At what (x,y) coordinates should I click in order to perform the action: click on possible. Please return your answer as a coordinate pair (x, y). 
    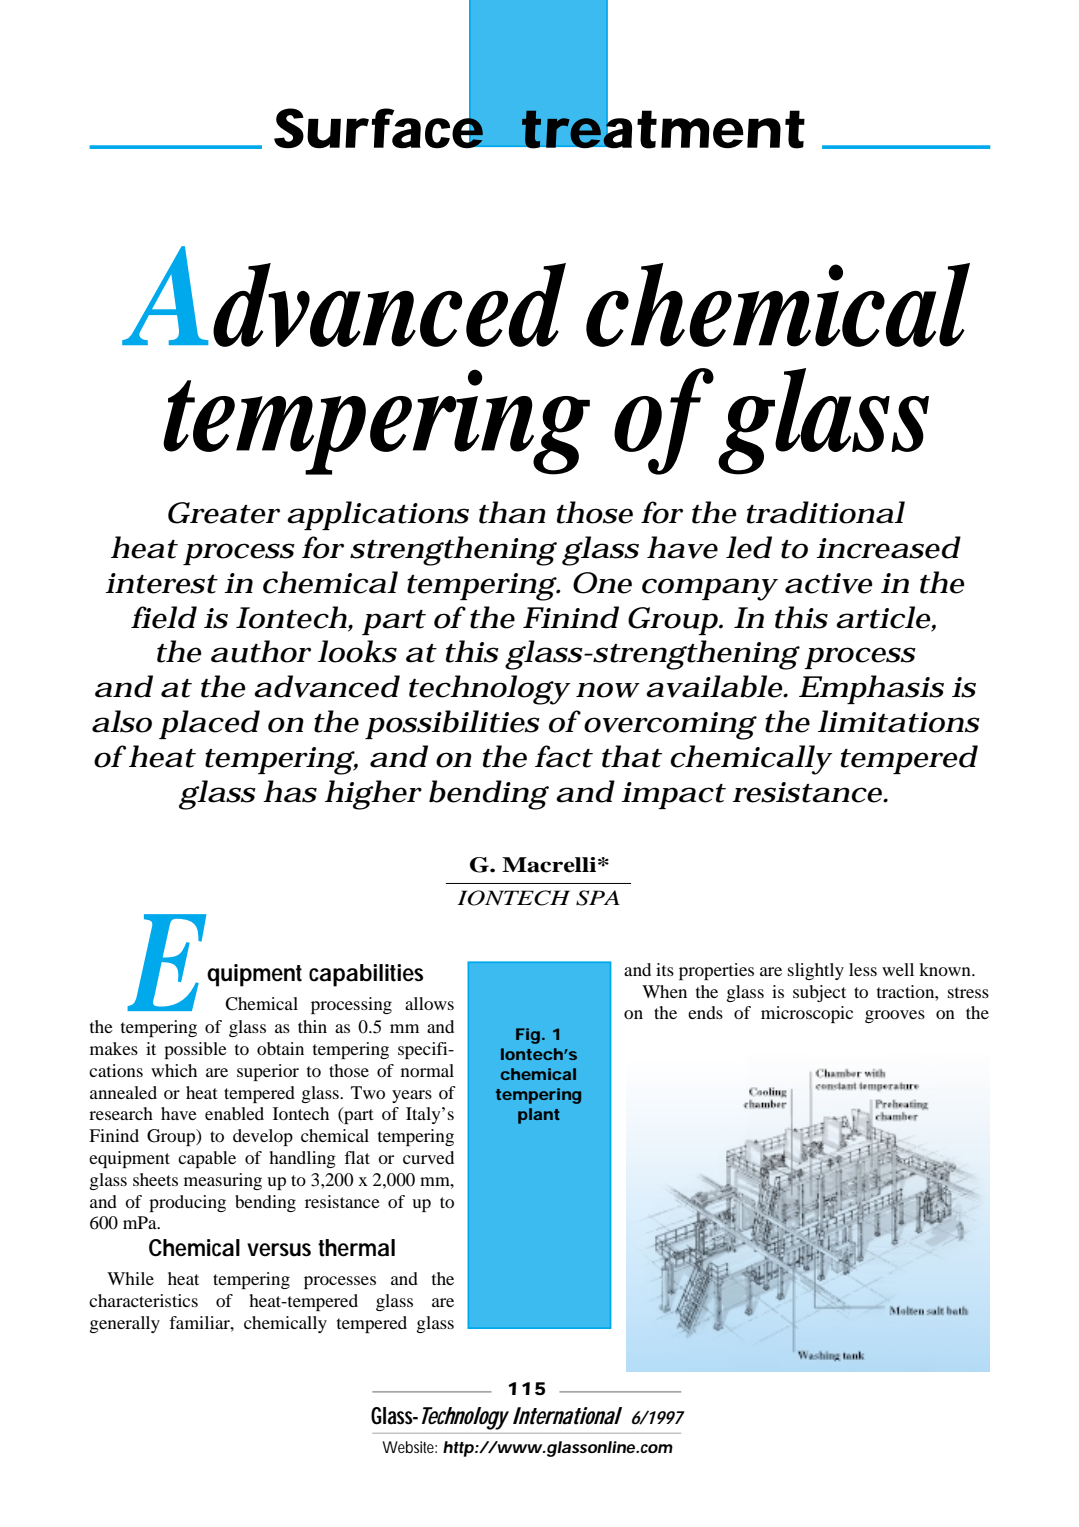
    Looking at the image, I should click on (195, 1050).
